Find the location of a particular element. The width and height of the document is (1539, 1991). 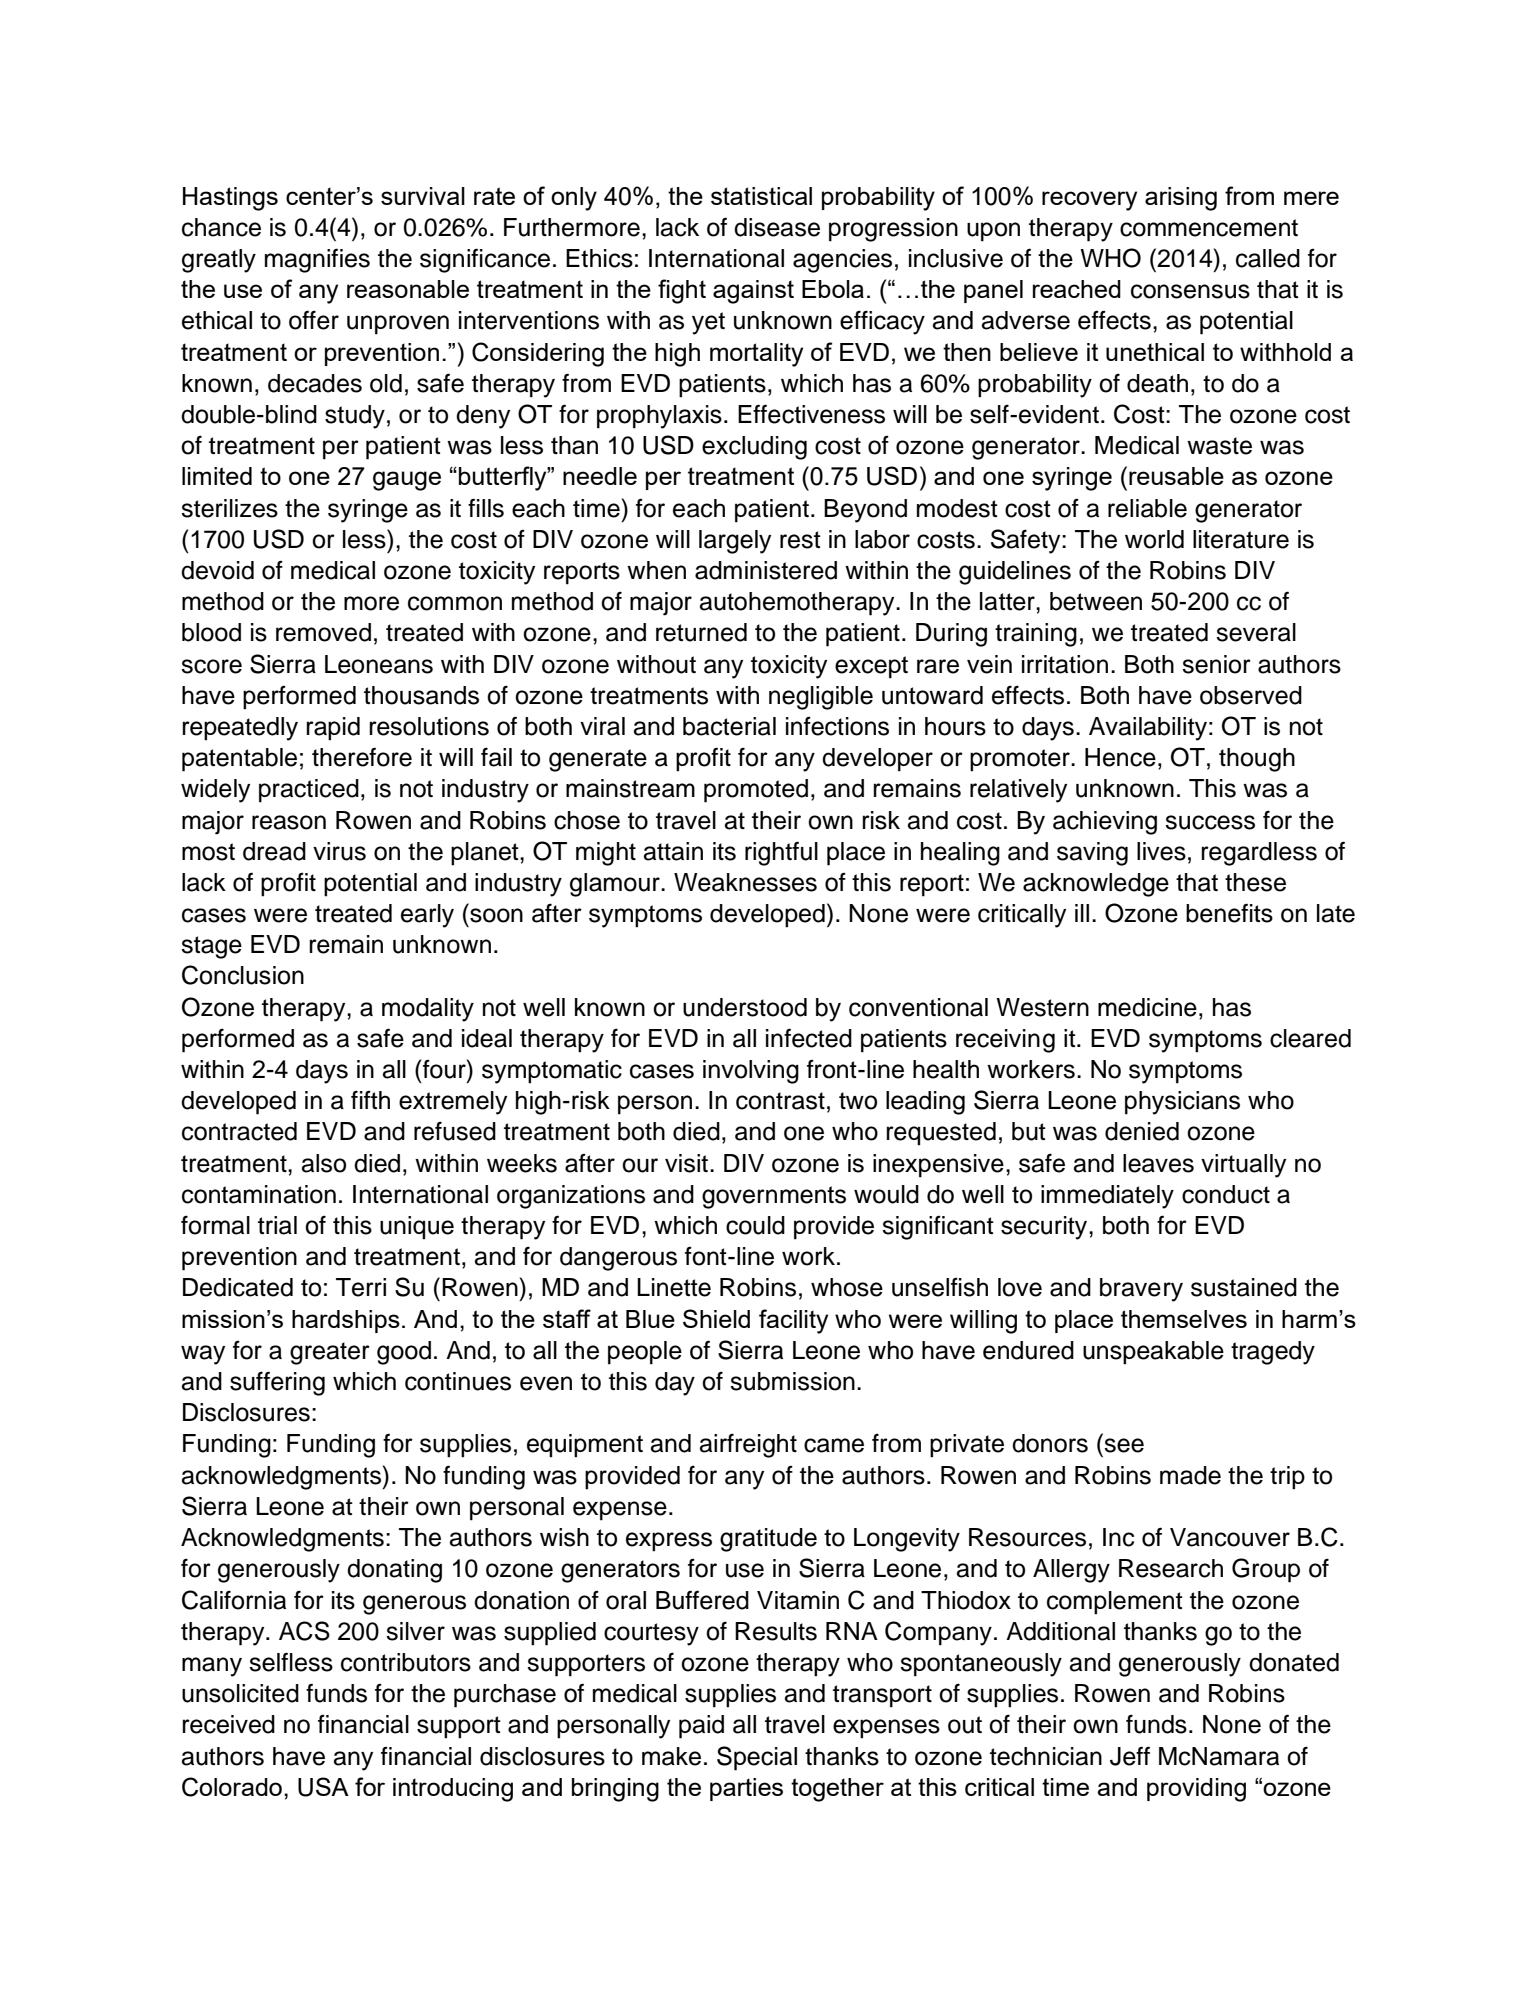

administered is located at coordinates (766, 570).
